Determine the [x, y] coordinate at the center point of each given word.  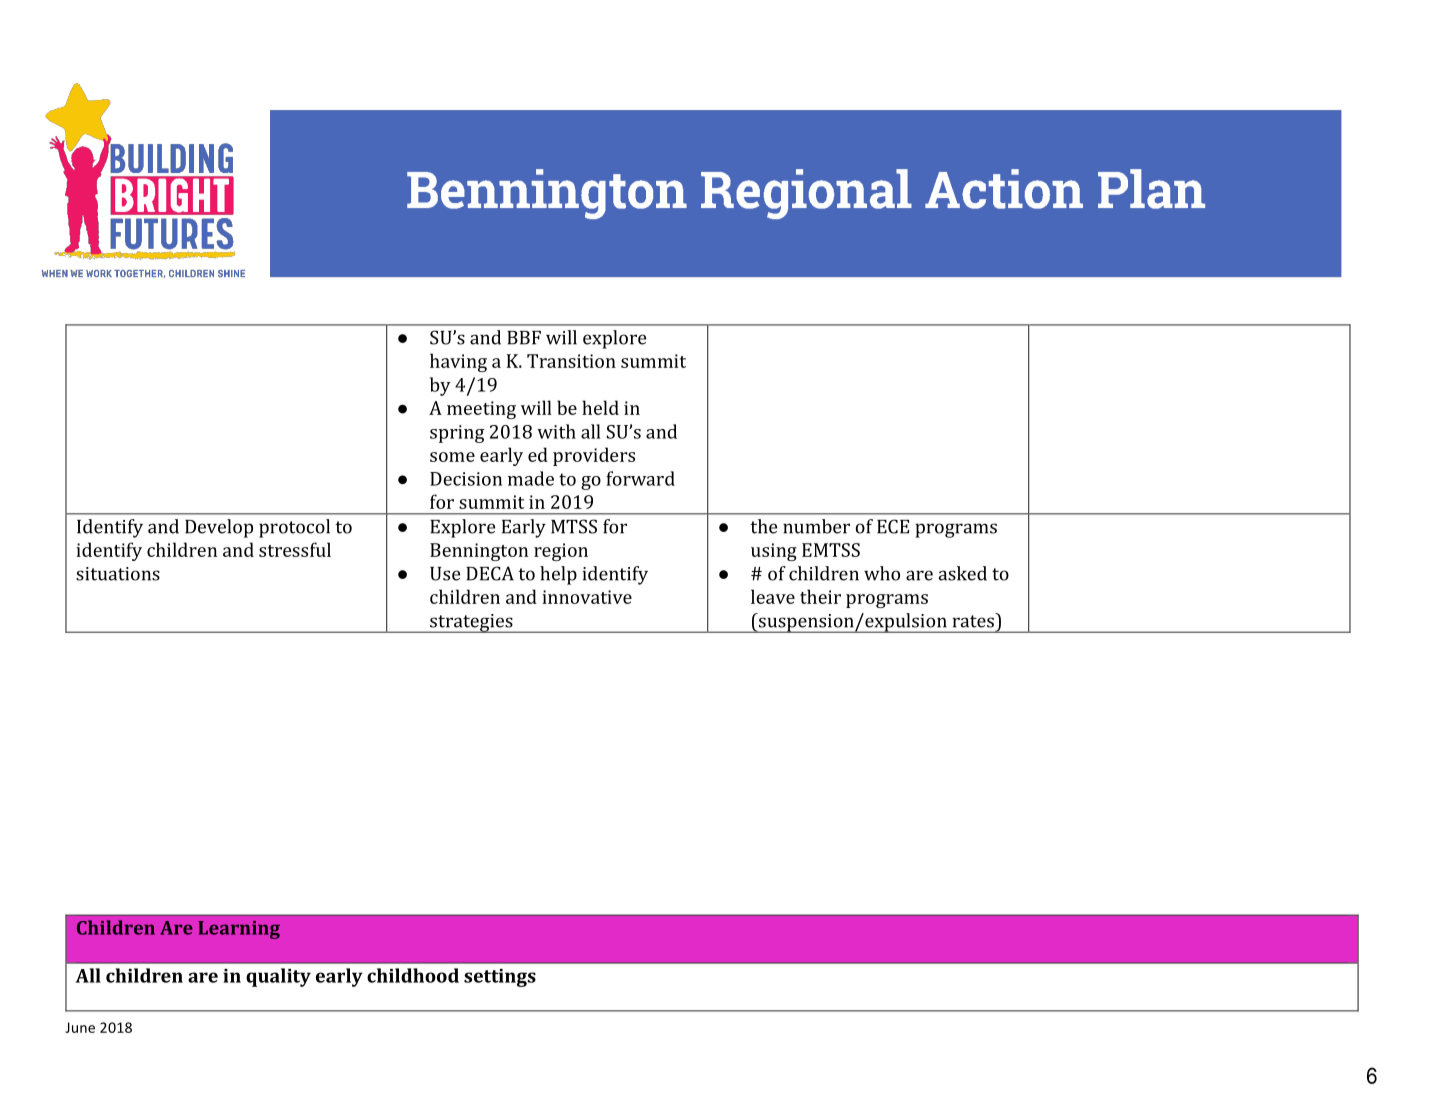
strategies [471, 623]
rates [974, 620]
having [458, 362]
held [600, 407]
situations [118, 574]
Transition [571, 361]
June [80, 1027]
